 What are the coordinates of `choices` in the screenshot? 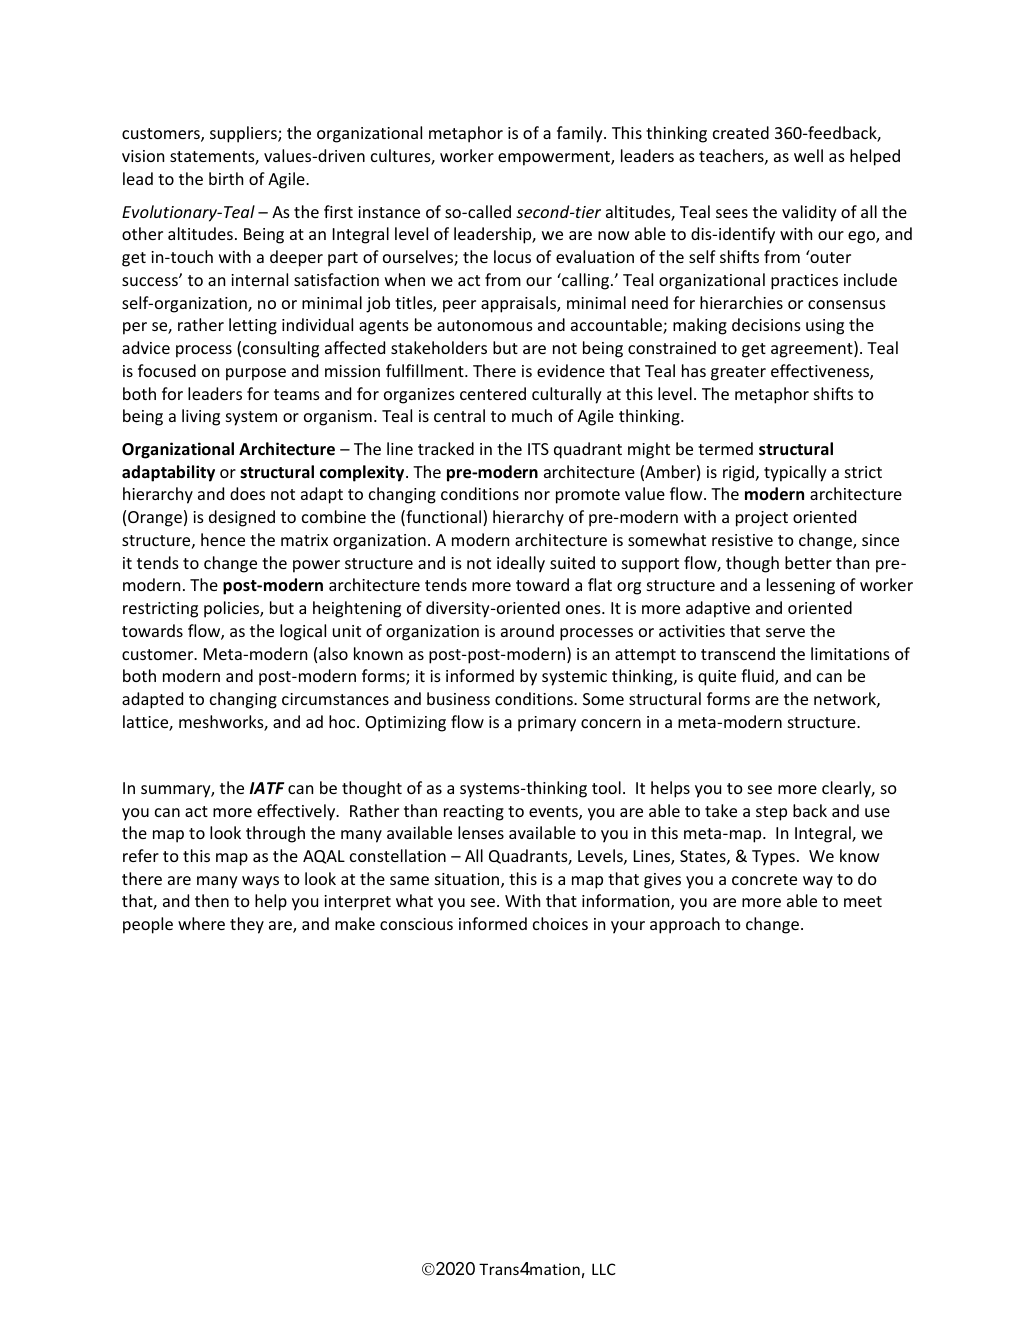 It's located at (560, 923).
